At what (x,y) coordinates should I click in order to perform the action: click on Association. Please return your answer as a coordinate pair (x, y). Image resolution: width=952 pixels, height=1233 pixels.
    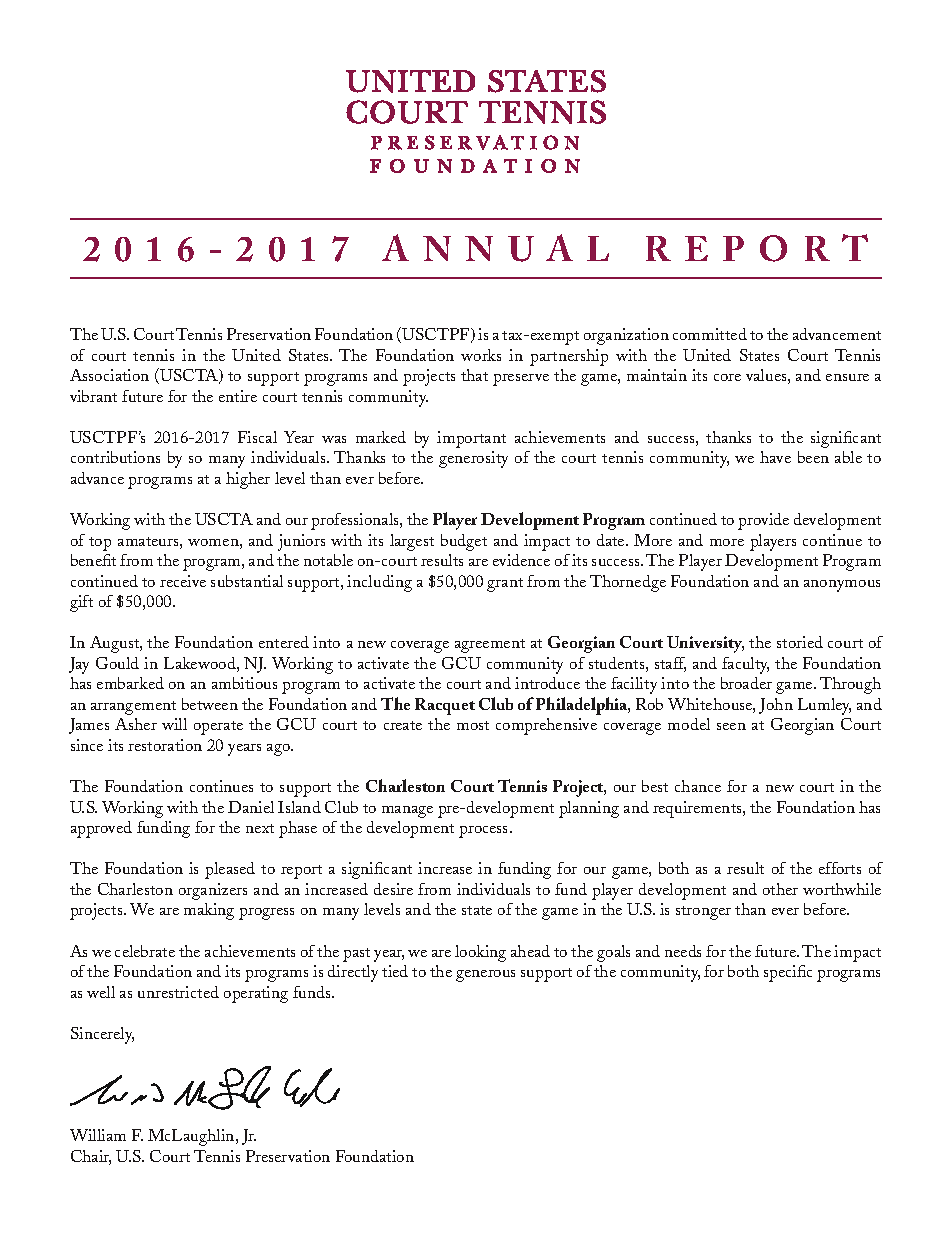
    Looking at the image, I should click on (109, 375).
